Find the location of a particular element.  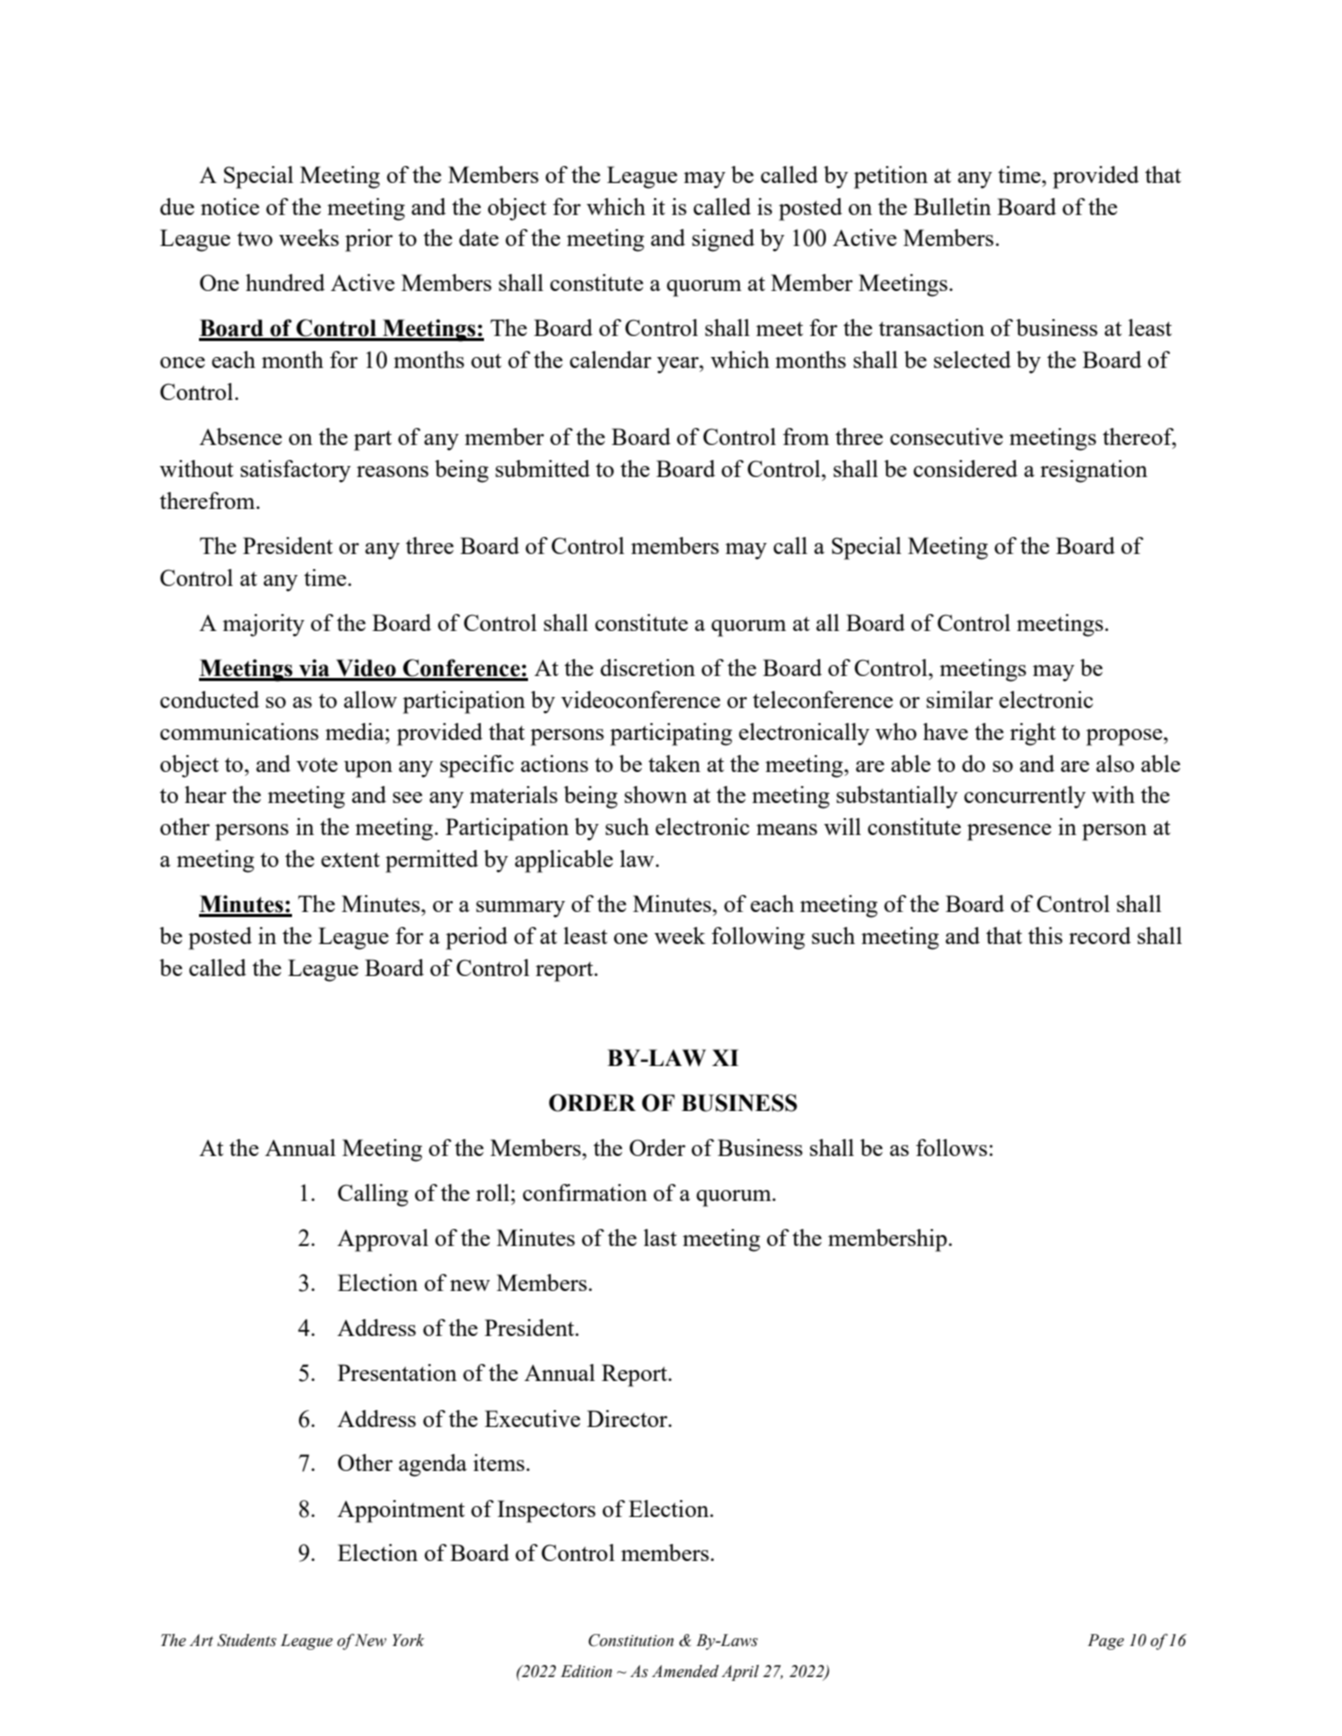

this is located at coordinates (1045, 935).
